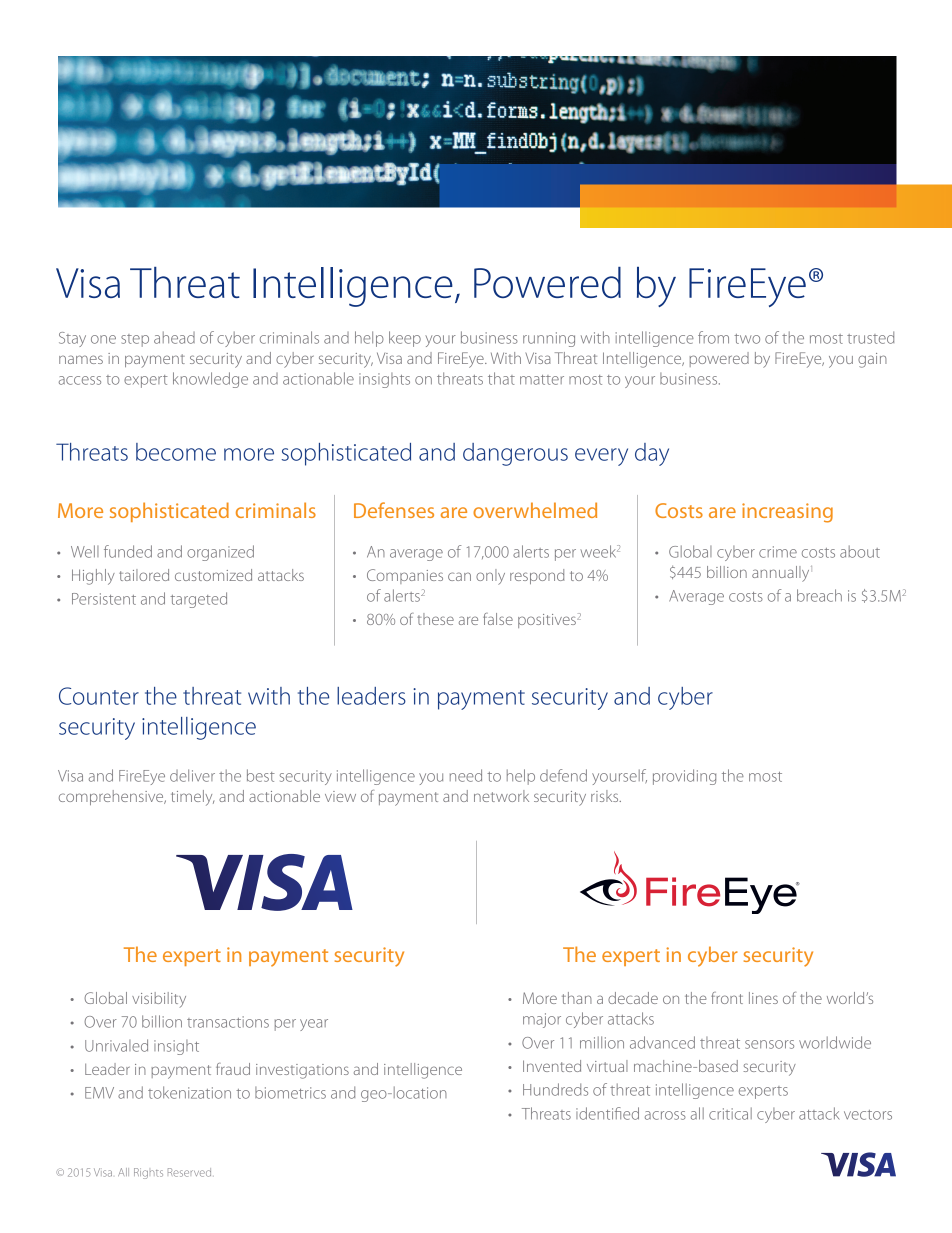 The height and width of the screenshot is (1233, 952). I want to click on from, so click(713, 337).
